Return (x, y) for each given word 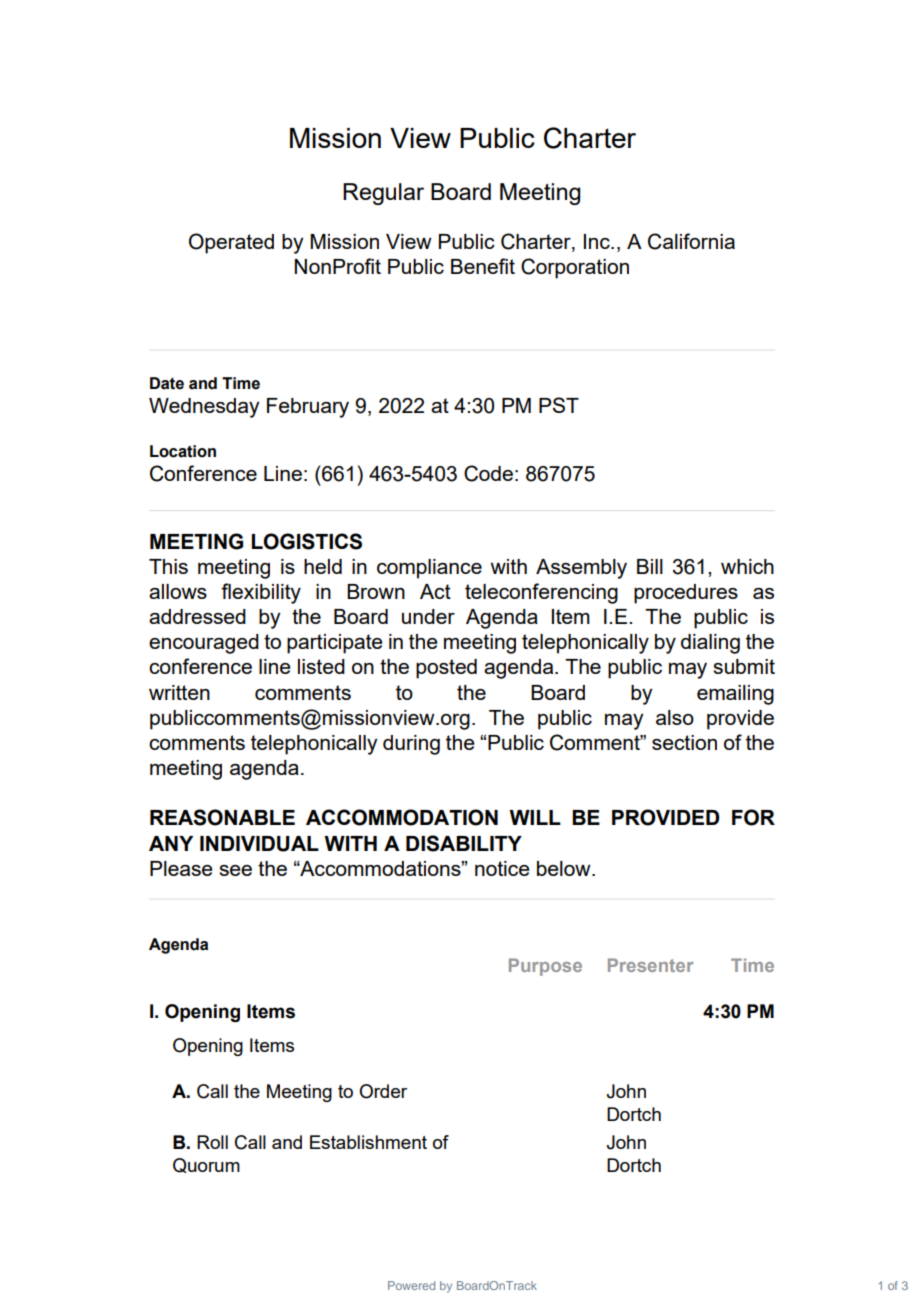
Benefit (483, 266)
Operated (231, 243)
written (179, 692)
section (684, 742)
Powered (411, 1285)
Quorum (206, 1165)
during (411, 745)
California (691, 241)
